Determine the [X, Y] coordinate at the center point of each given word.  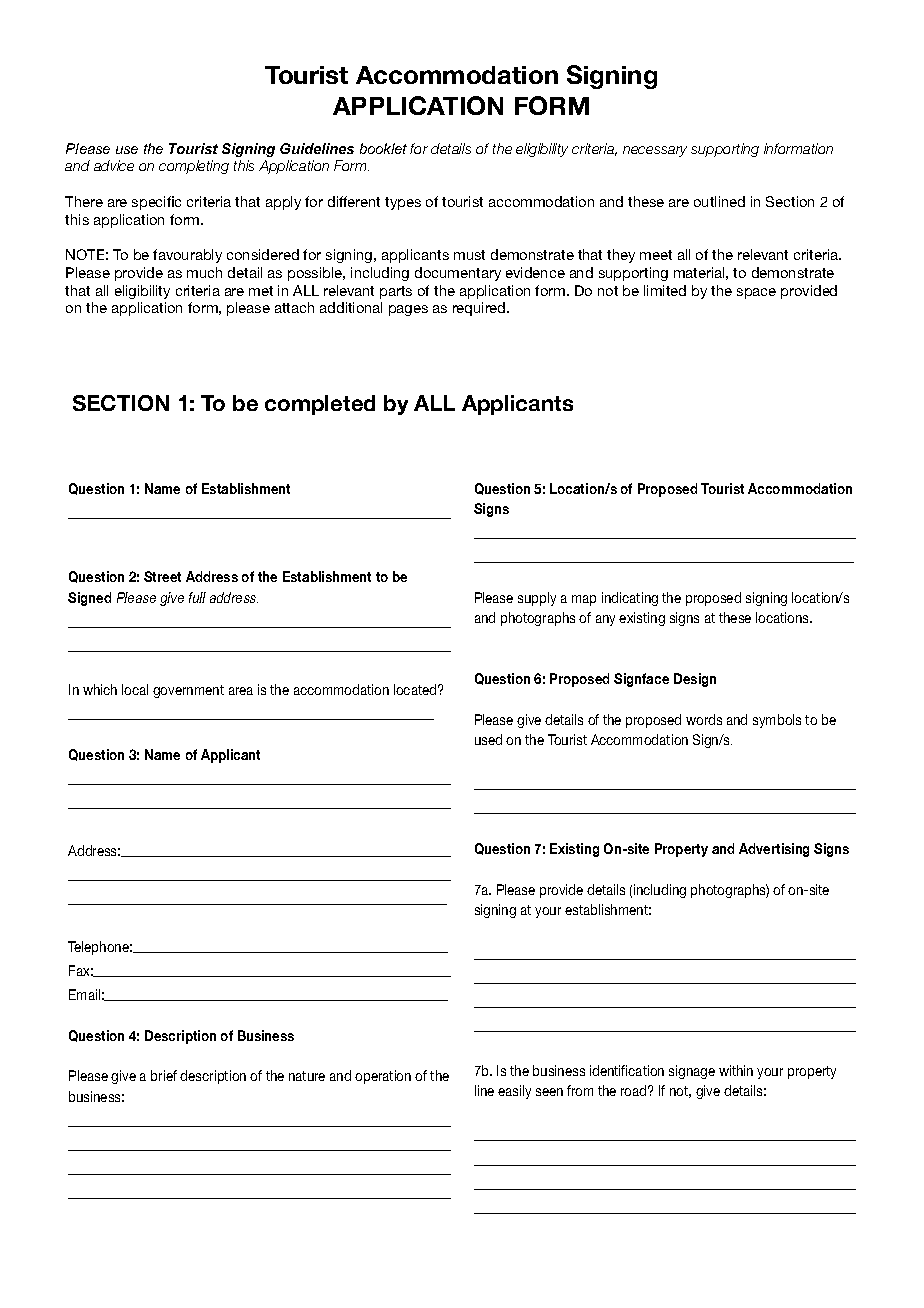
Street [162, 576]
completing [194, 167]
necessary [655, 151]
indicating [630, 599]
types [403, 203]
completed [320, 405]
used [488, 739]
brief [164, 1075]
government [188, 691]
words [704, 719]
